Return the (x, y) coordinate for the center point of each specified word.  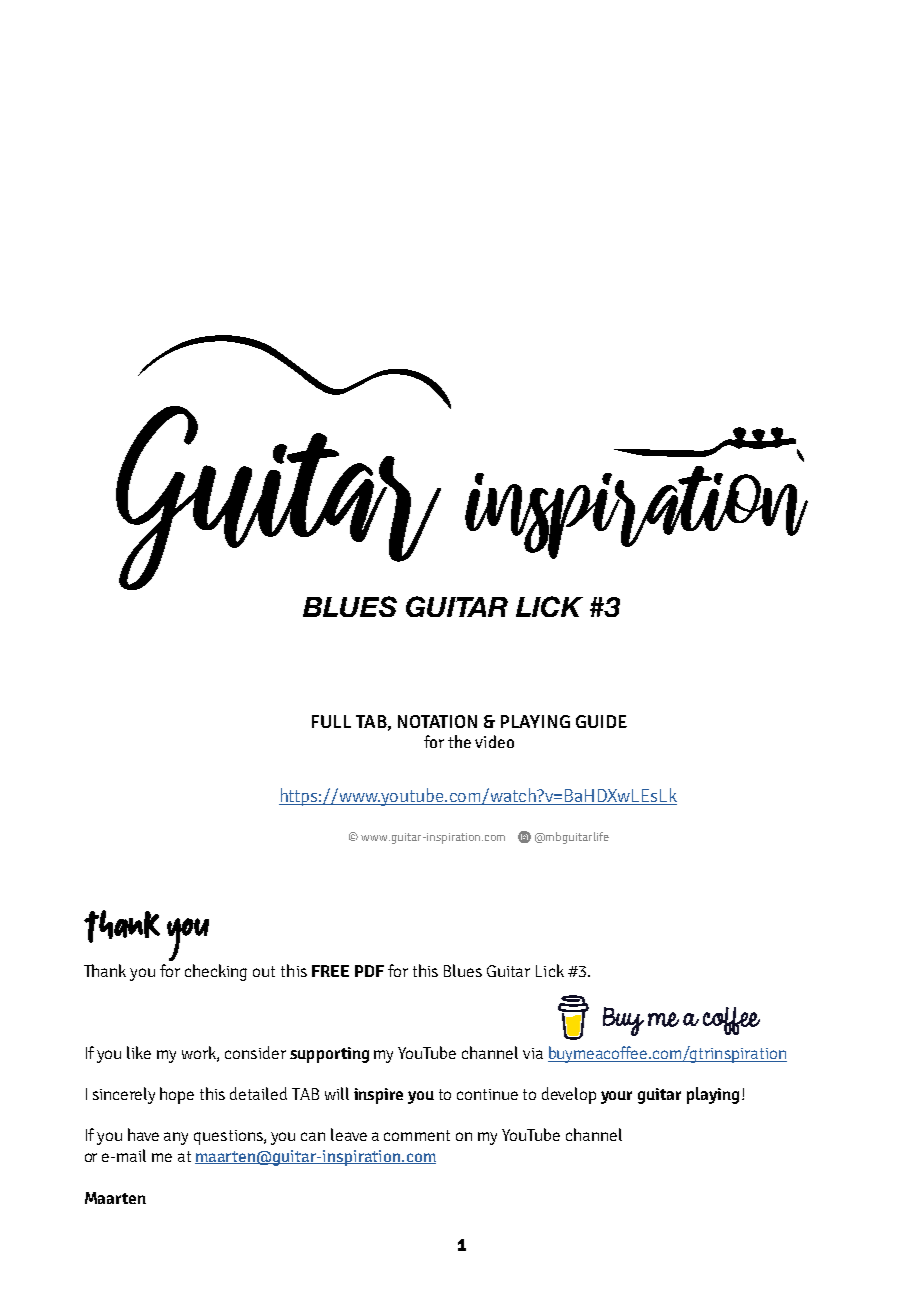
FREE (330, 971)
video (494, 741)
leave (349, 1134)
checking (216, 972)
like (139, 1052)
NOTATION (437, 721)
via (533, 1053)
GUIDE (601, 721)
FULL (331, 721)
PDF (369, 971)
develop (569, 1095)
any (176, 1138)
